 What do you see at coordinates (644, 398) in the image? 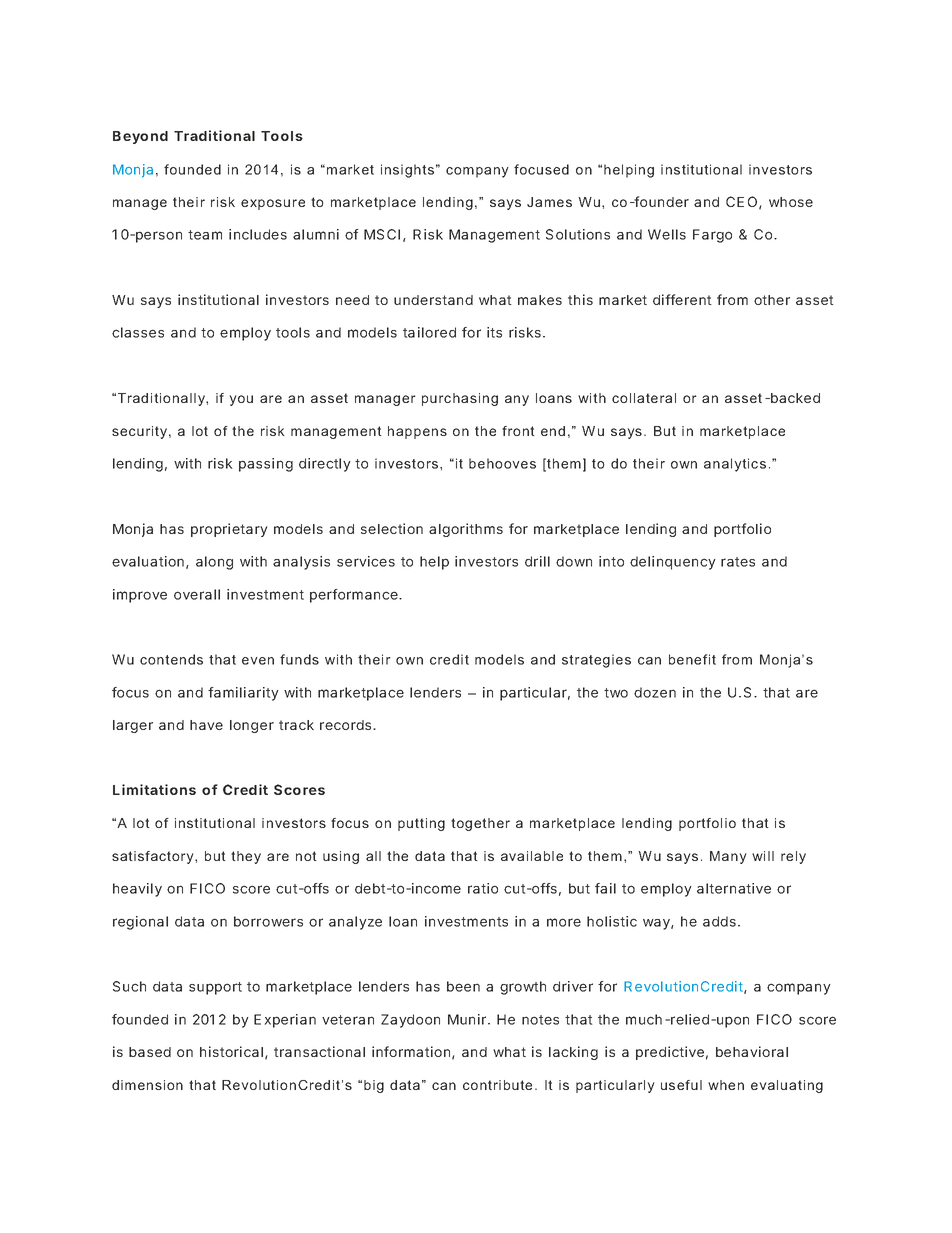
I see `collateral` at bounding box center [644, 398].
